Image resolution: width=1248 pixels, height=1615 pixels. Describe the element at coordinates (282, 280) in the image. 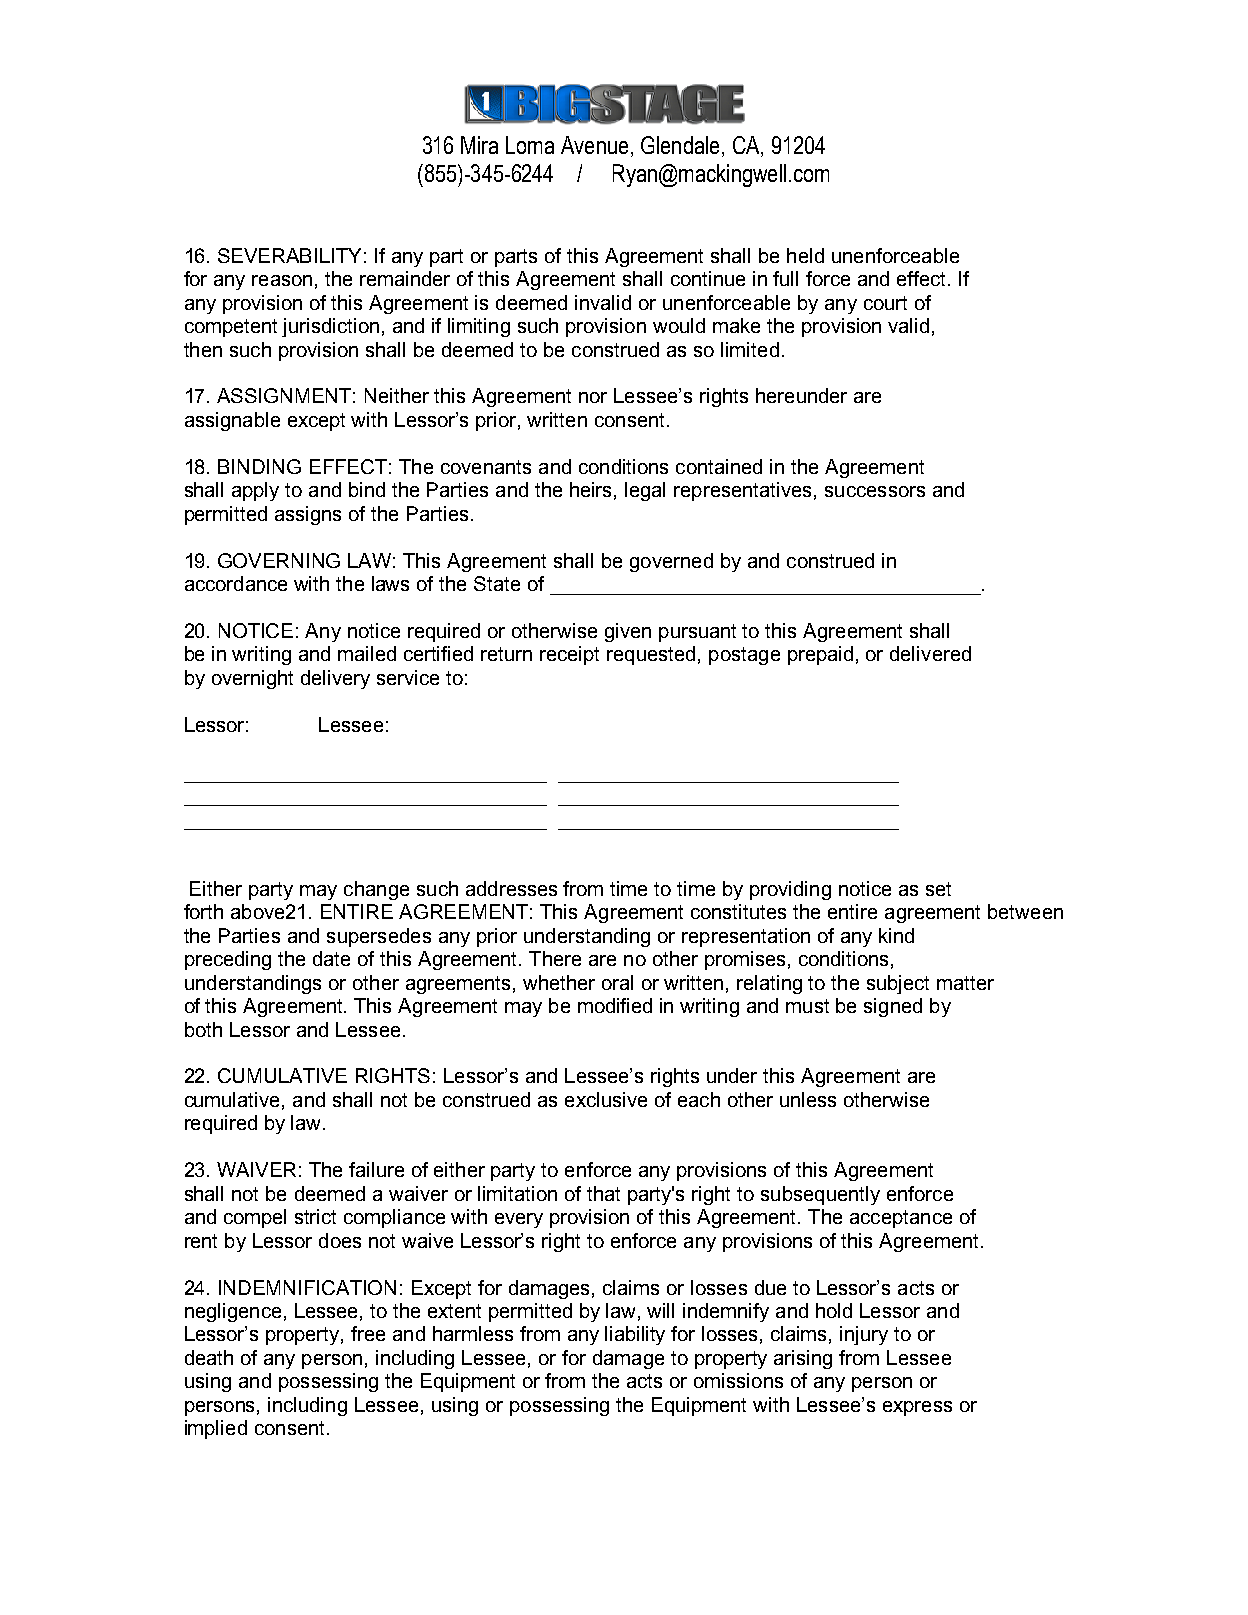

I see `reason` at that location.
